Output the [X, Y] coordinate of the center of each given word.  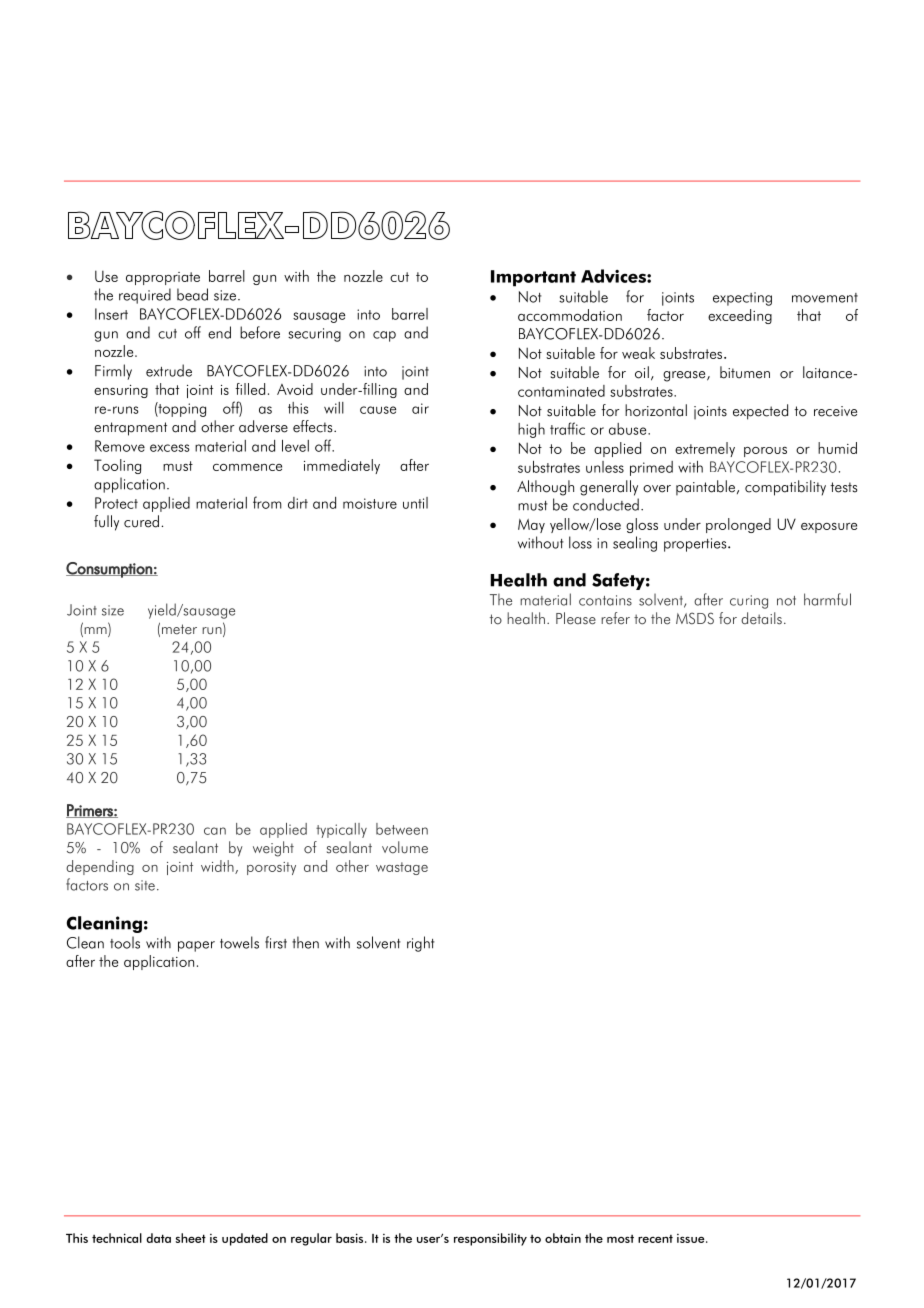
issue [692, 1238]
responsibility [490, 1239]
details [761, 618]
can [215, 831]
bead [192, 294]
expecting [742, 299]
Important [533, 278]
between [402, 829]
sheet [191, 1238]
